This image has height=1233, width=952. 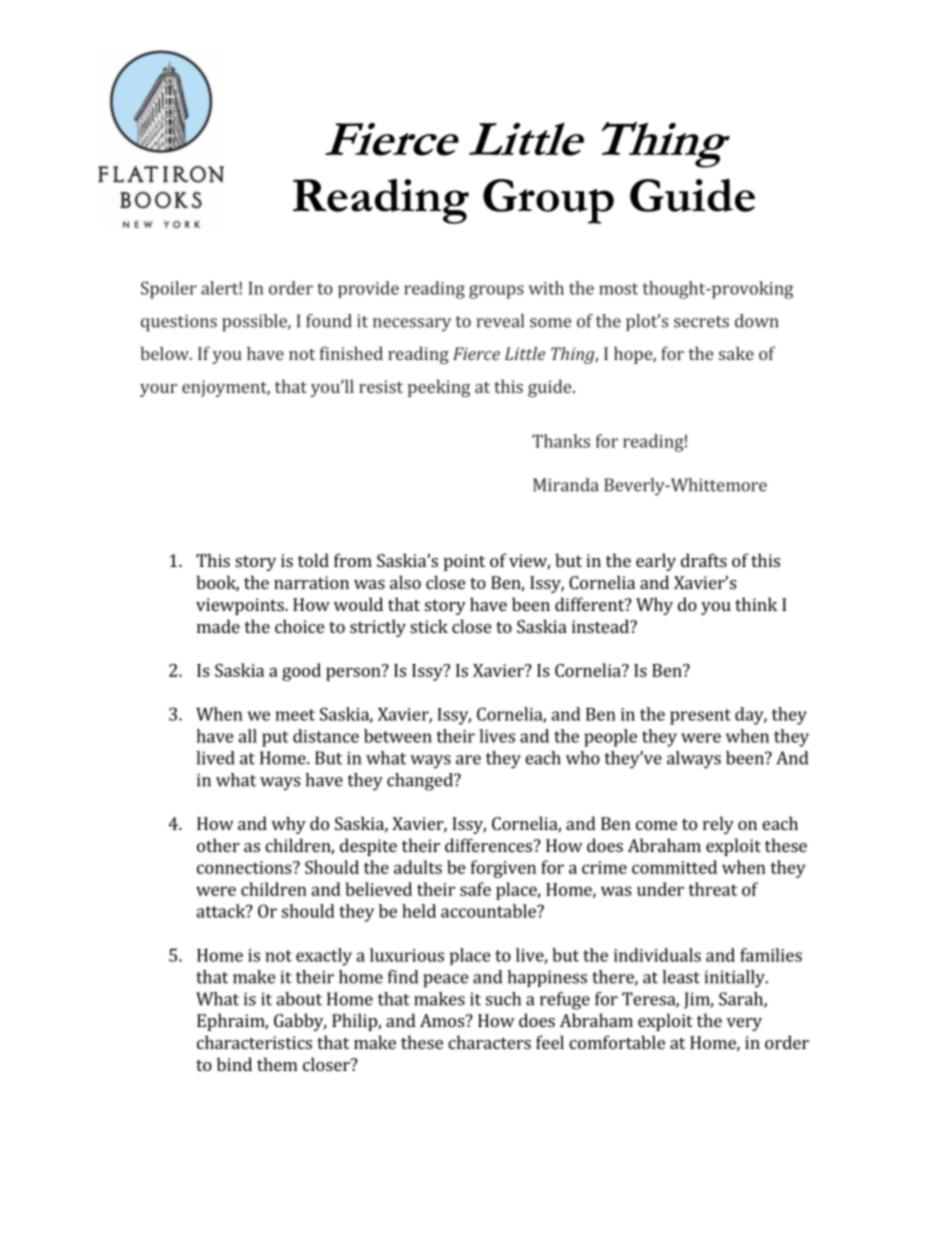 I want to click on characteristics, so click(x=254, y=1042).
